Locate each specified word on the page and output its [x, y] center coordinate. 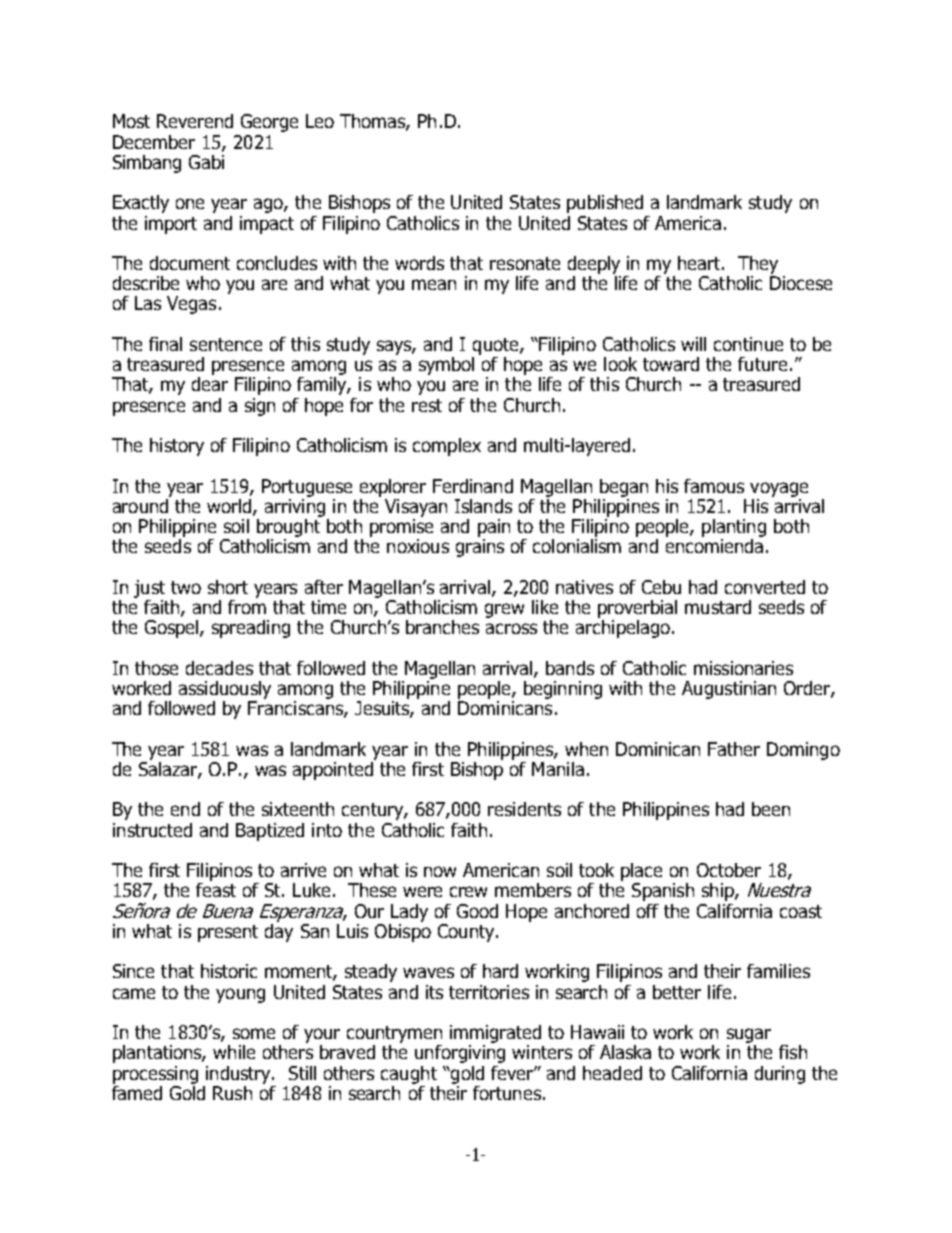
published [605, 204]
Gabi [206, 162]
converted [765, 587]
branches [442, 627]
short [228, 587]
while [234, 1052]
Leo [320, 121]
